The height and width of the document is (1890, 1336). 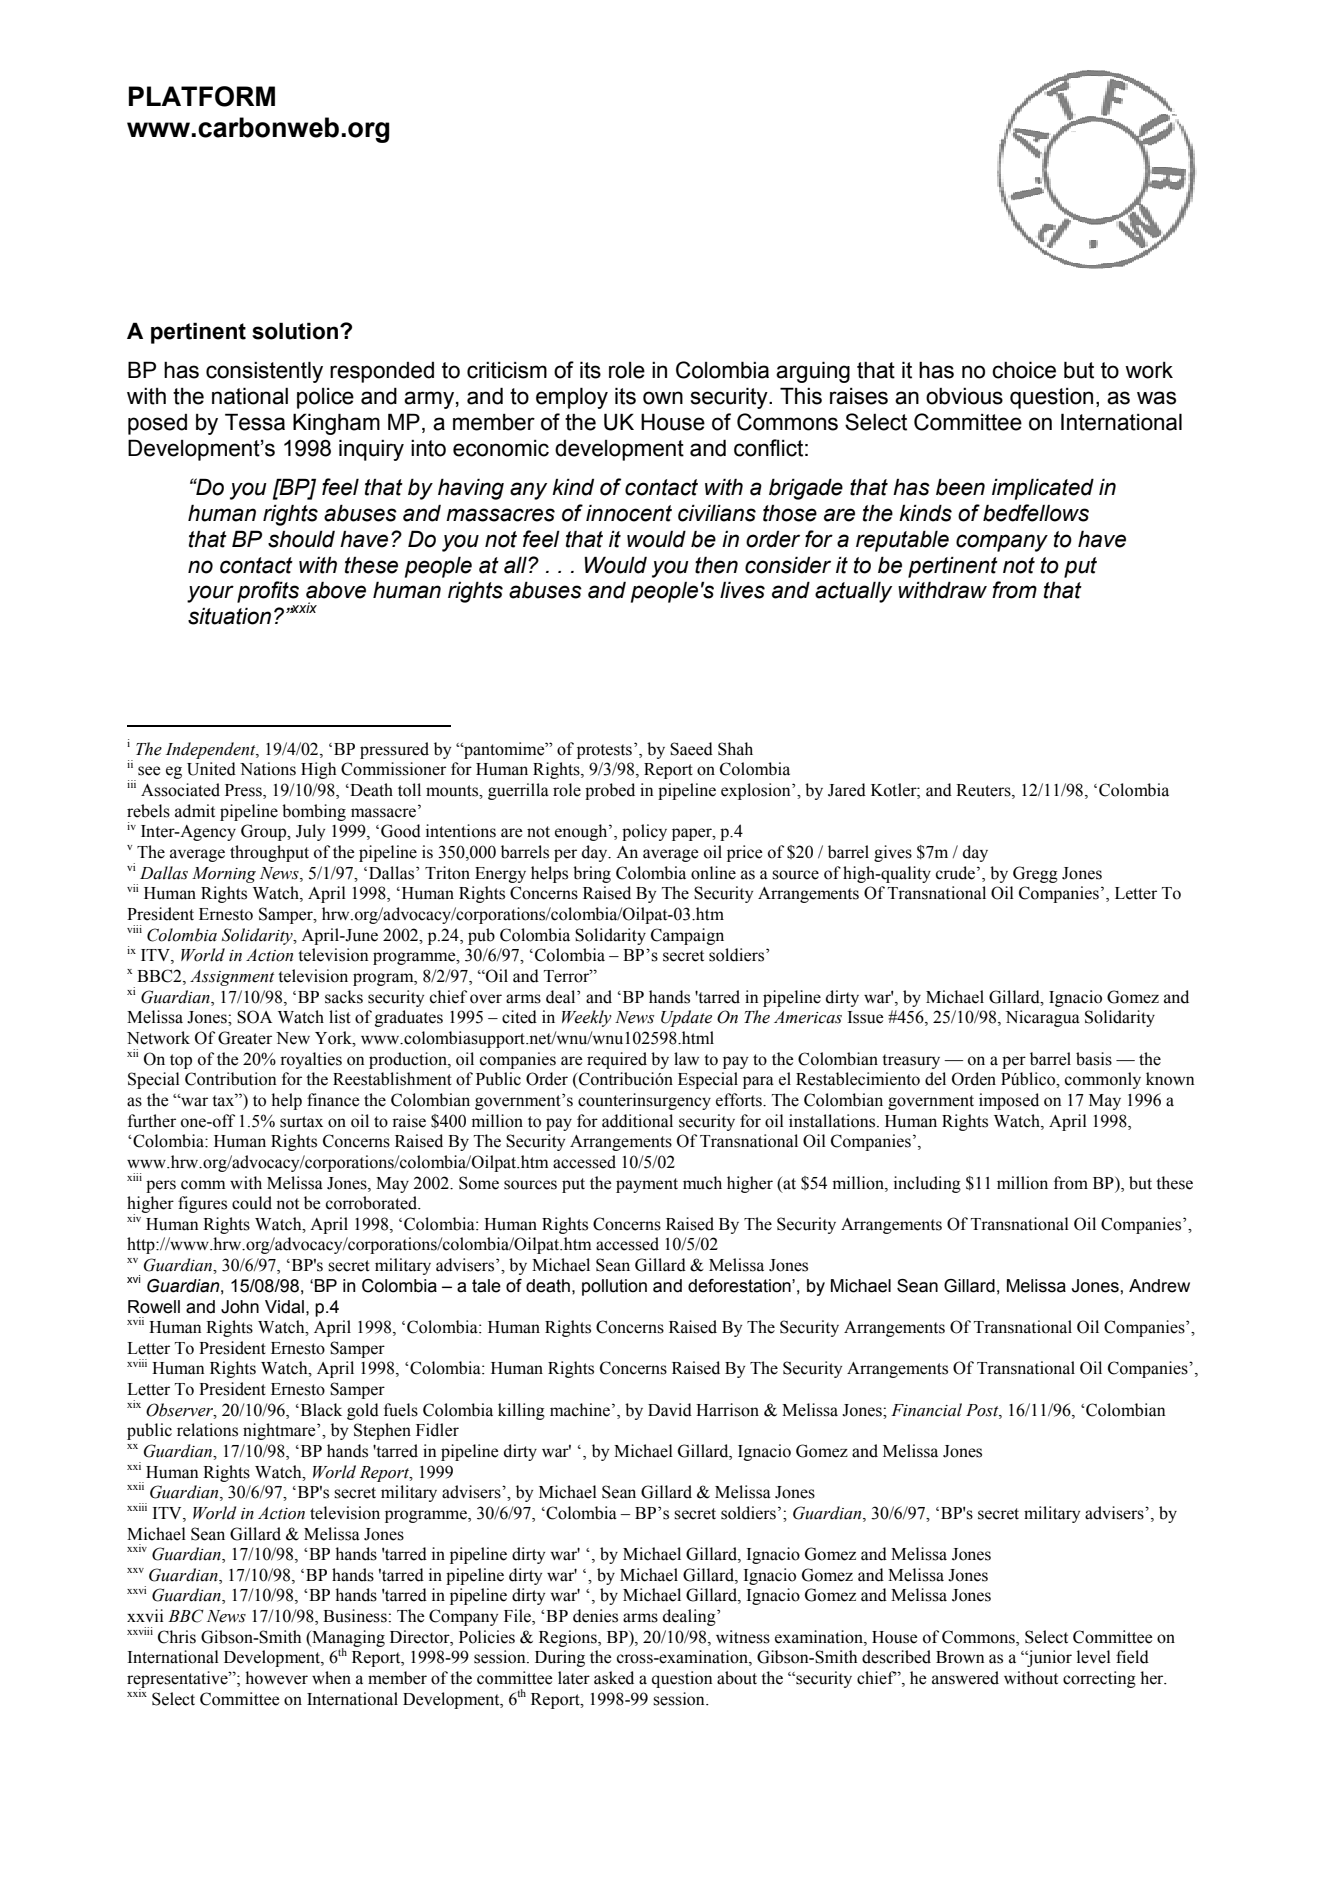 I want to click on criticism, so click(x=507, y=370).
